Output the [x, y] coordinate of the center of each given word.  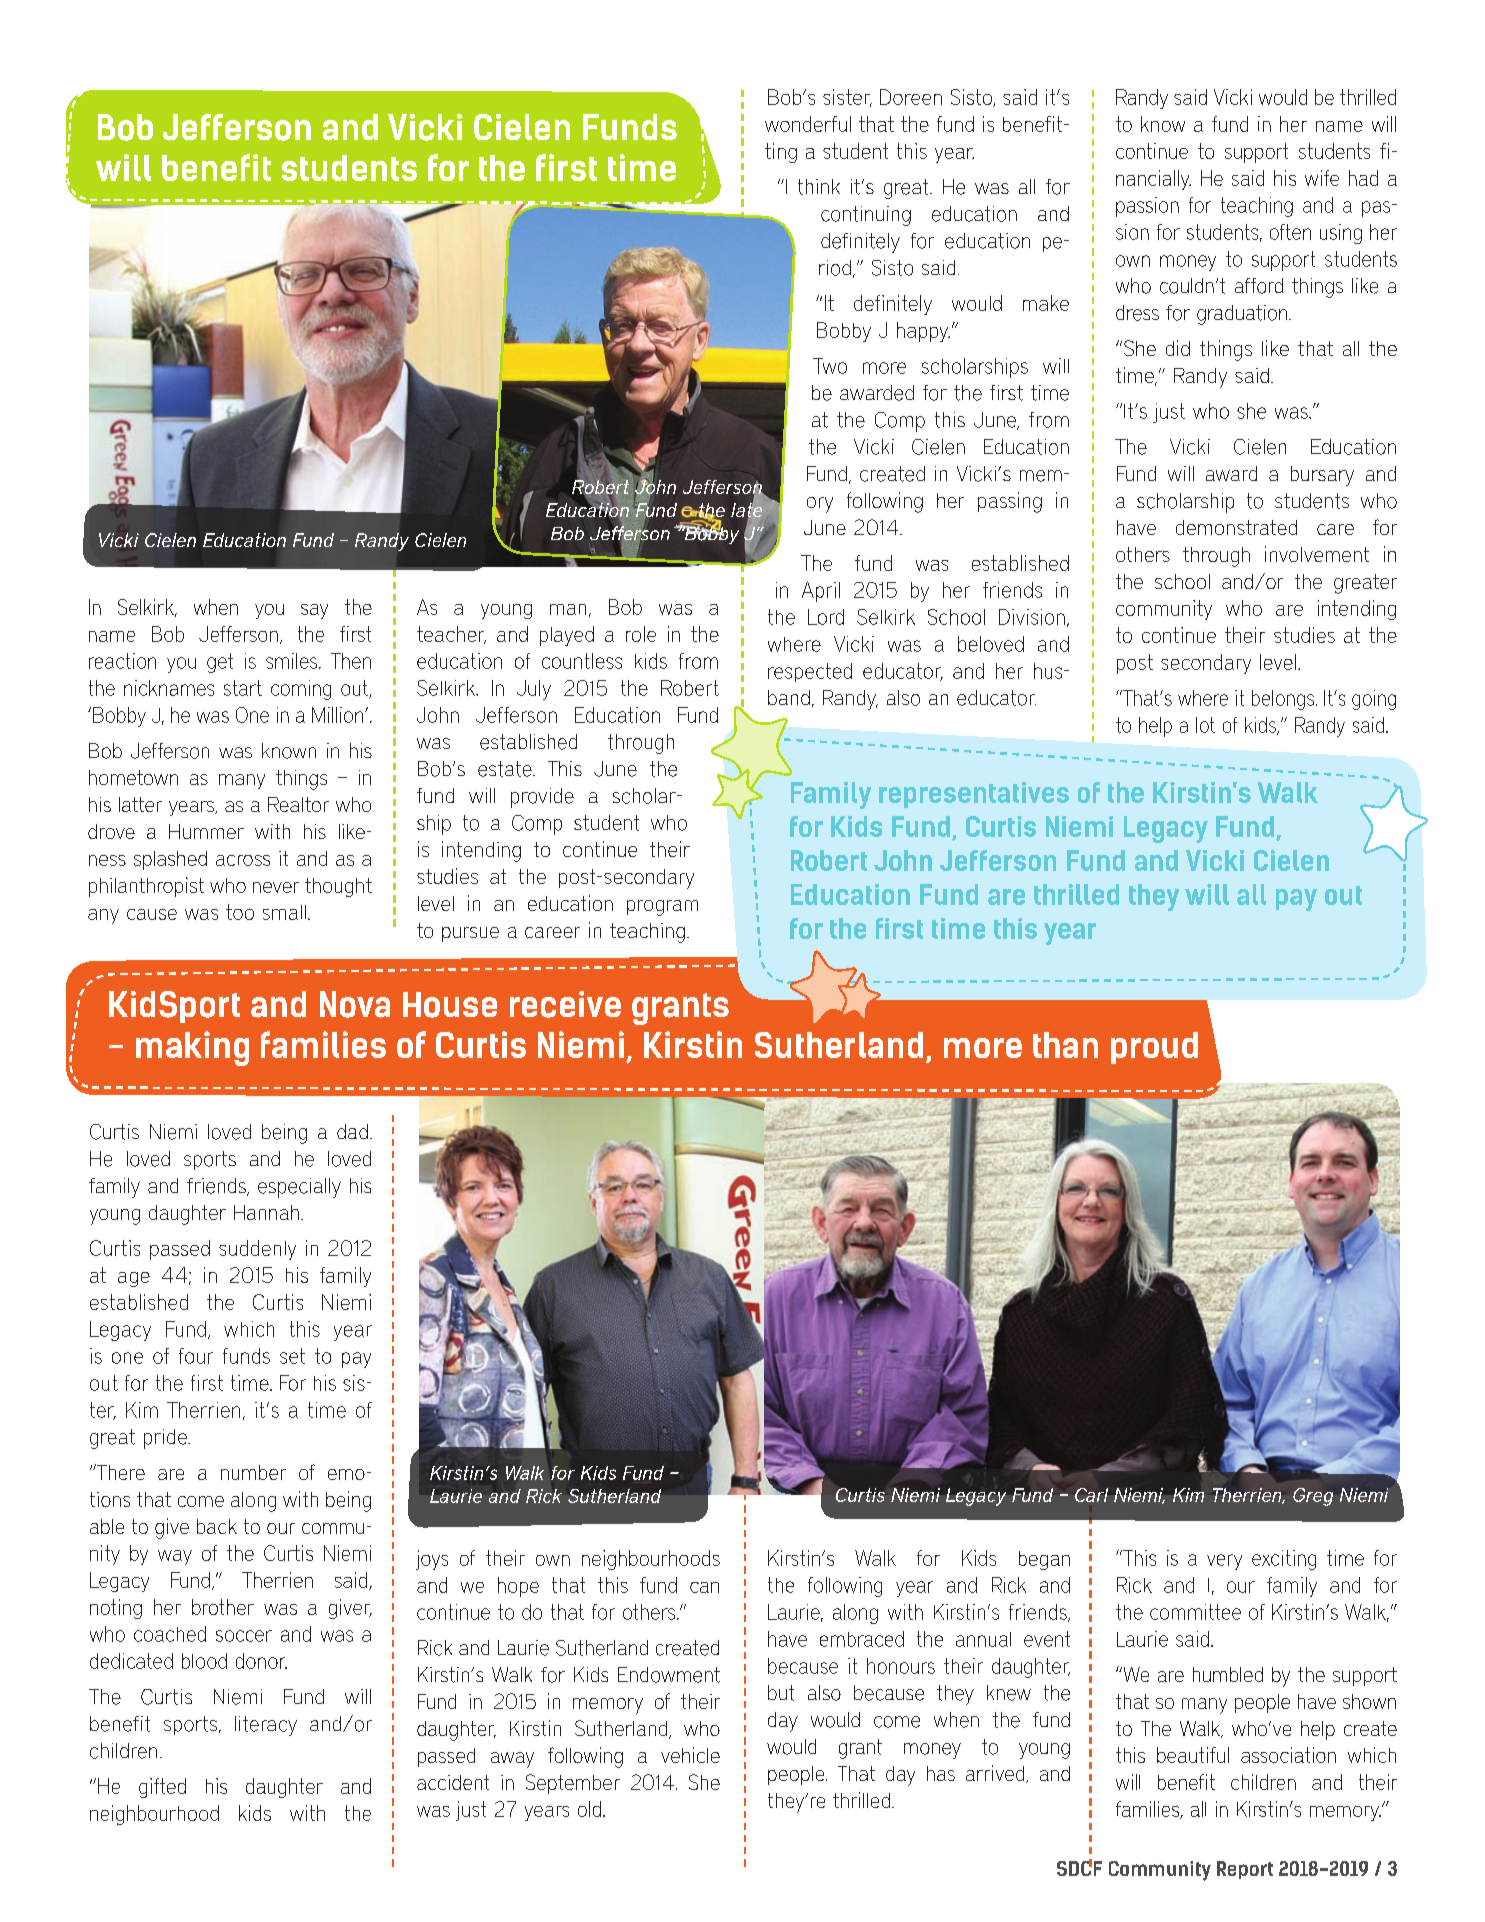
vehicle [690, 1755]
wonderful [808, 124]
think [819, 187]
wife [1322, 178]
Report [1245, 1870]
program [662, 908]
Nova [355, 1004]
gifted [162, 1788]
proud [1154, 1048]
